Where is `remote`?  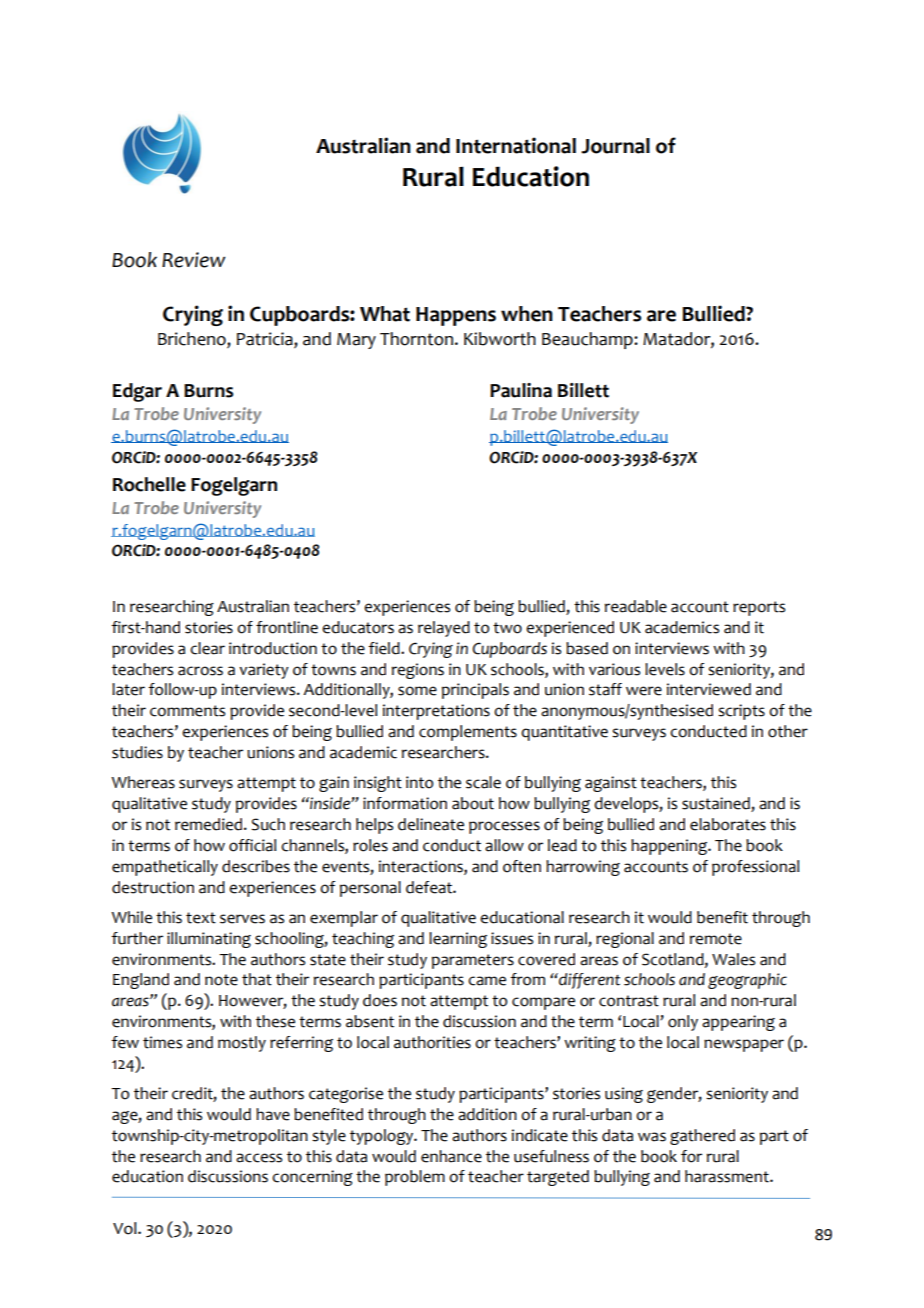
remote is located at coordinates (716, 939).
